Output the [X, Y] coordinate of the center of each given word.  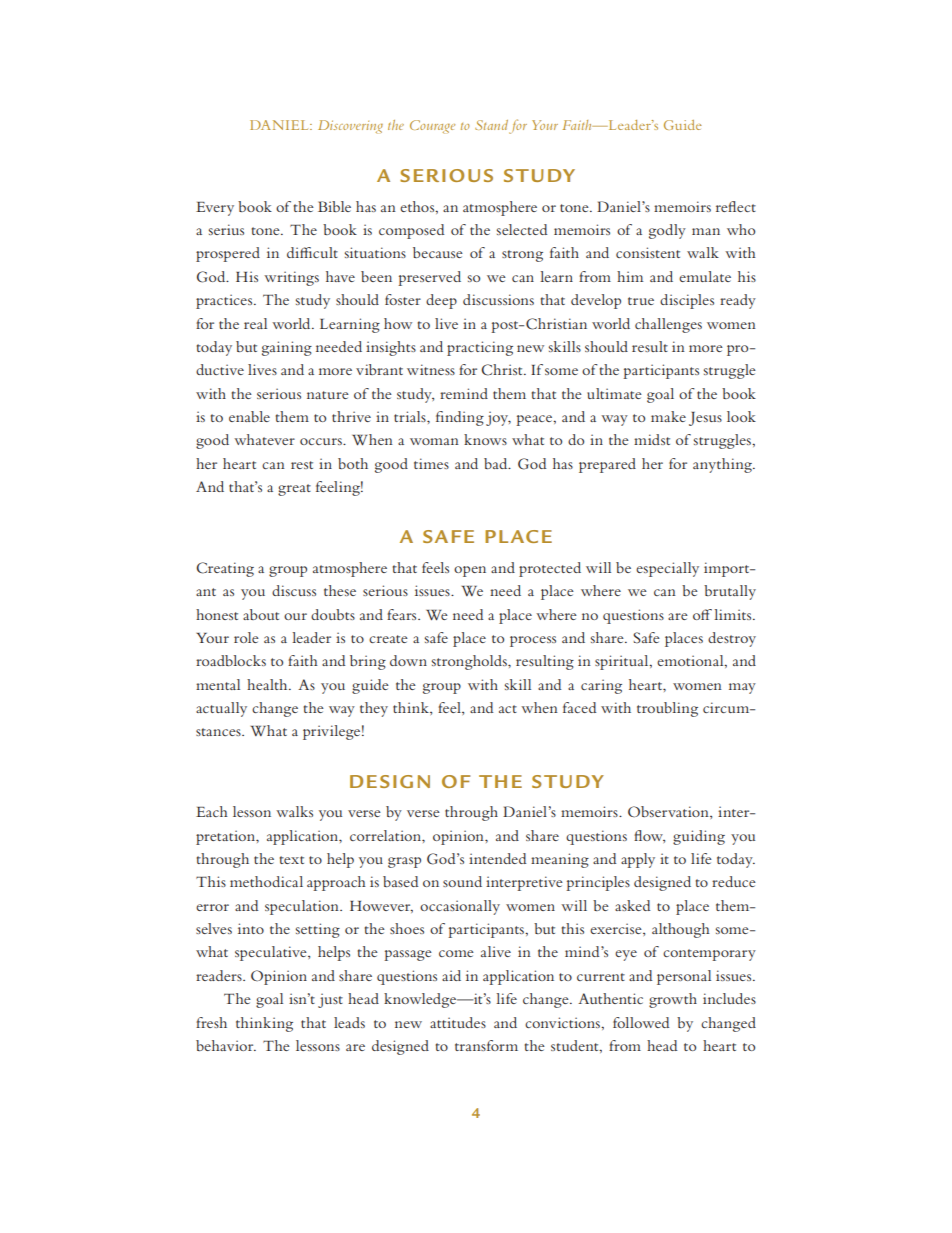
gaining [287, 348]
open [470, 571]
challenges [668, 325]
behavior [226, 1045]
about [261, 614]
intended [497, 858]
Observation [669, 811]
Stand [491, 125]
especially [667, 569]
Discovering [350, 127]
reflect [736, 206]
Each [212, 811]
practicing [480, 348]
